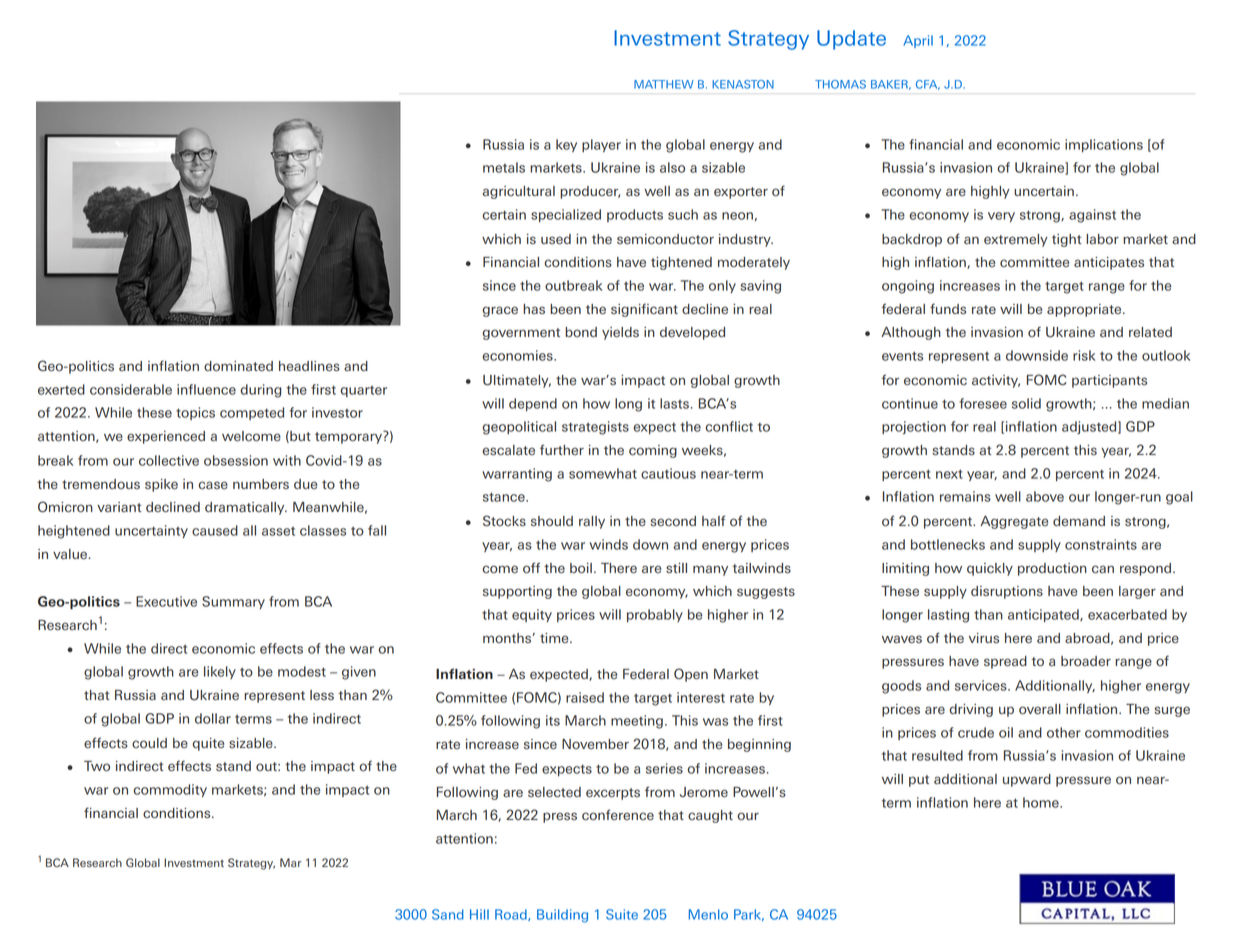 The height and width of the image is (952, 1233). I want to click on cautious, so click(668, 473).
